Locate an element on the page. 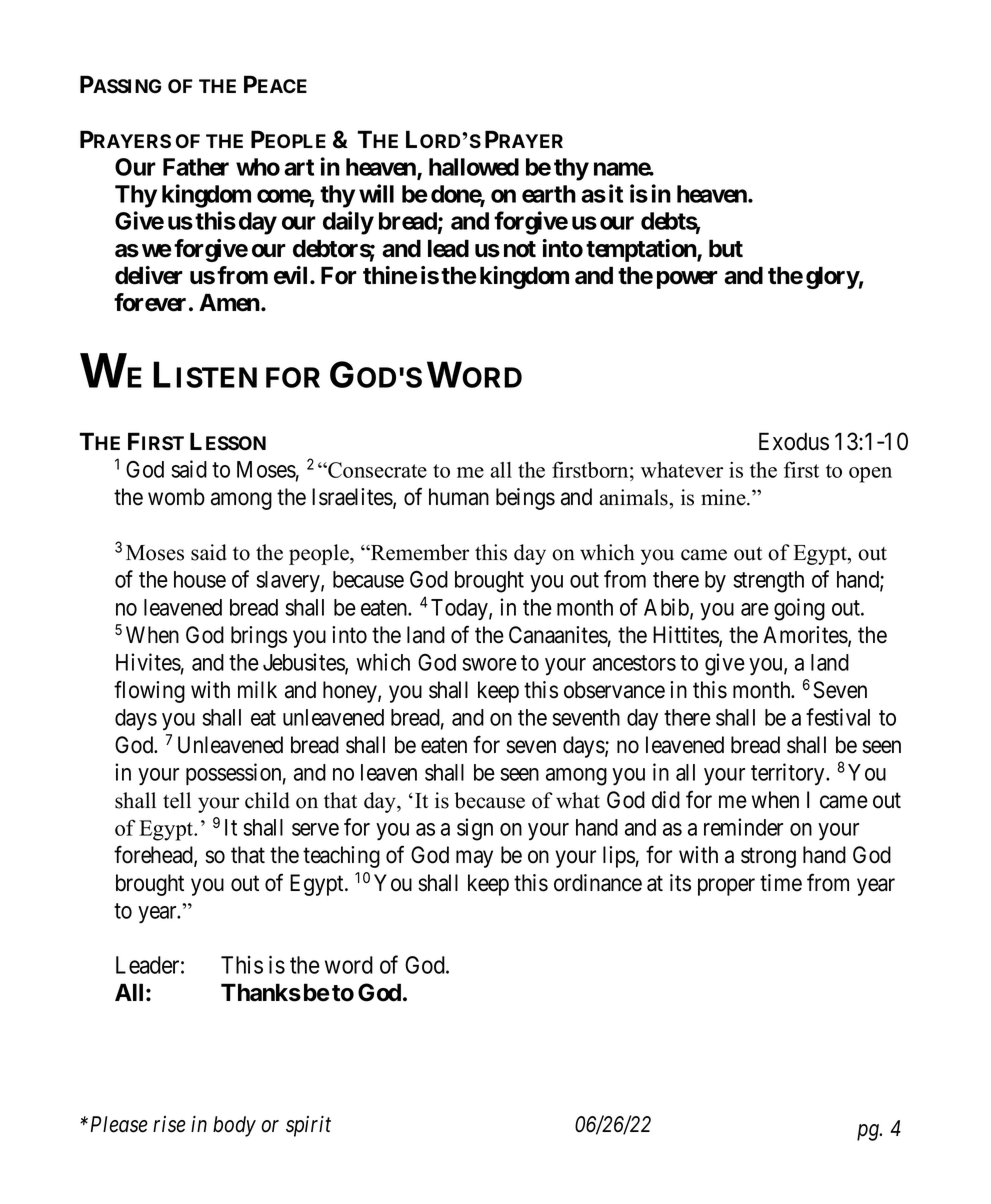 The height and width of the image is (1204, 991). Father is located at coordinates (196, 167).
